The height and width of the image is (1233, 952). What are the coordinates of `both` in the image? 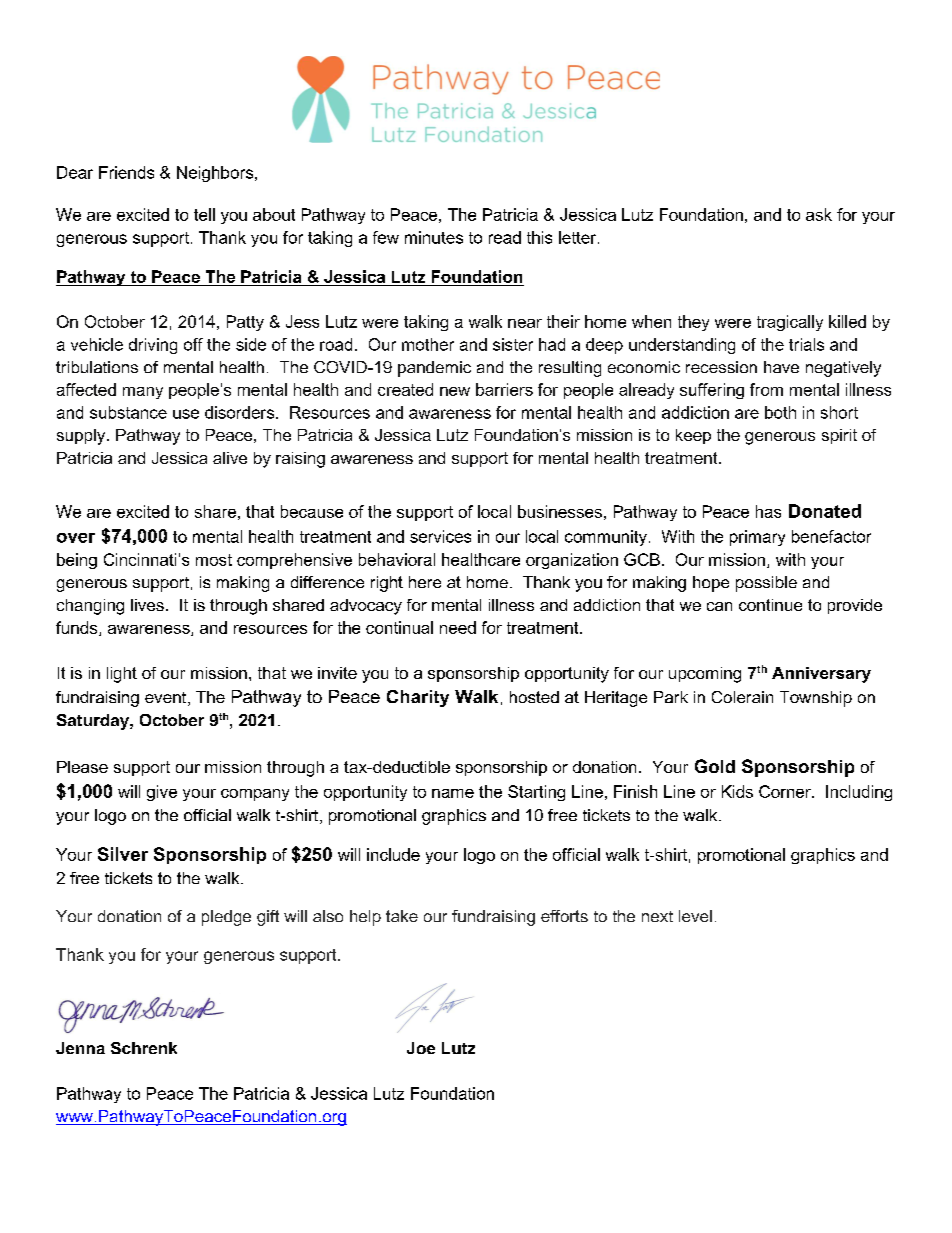 It's located at (780, 412).
